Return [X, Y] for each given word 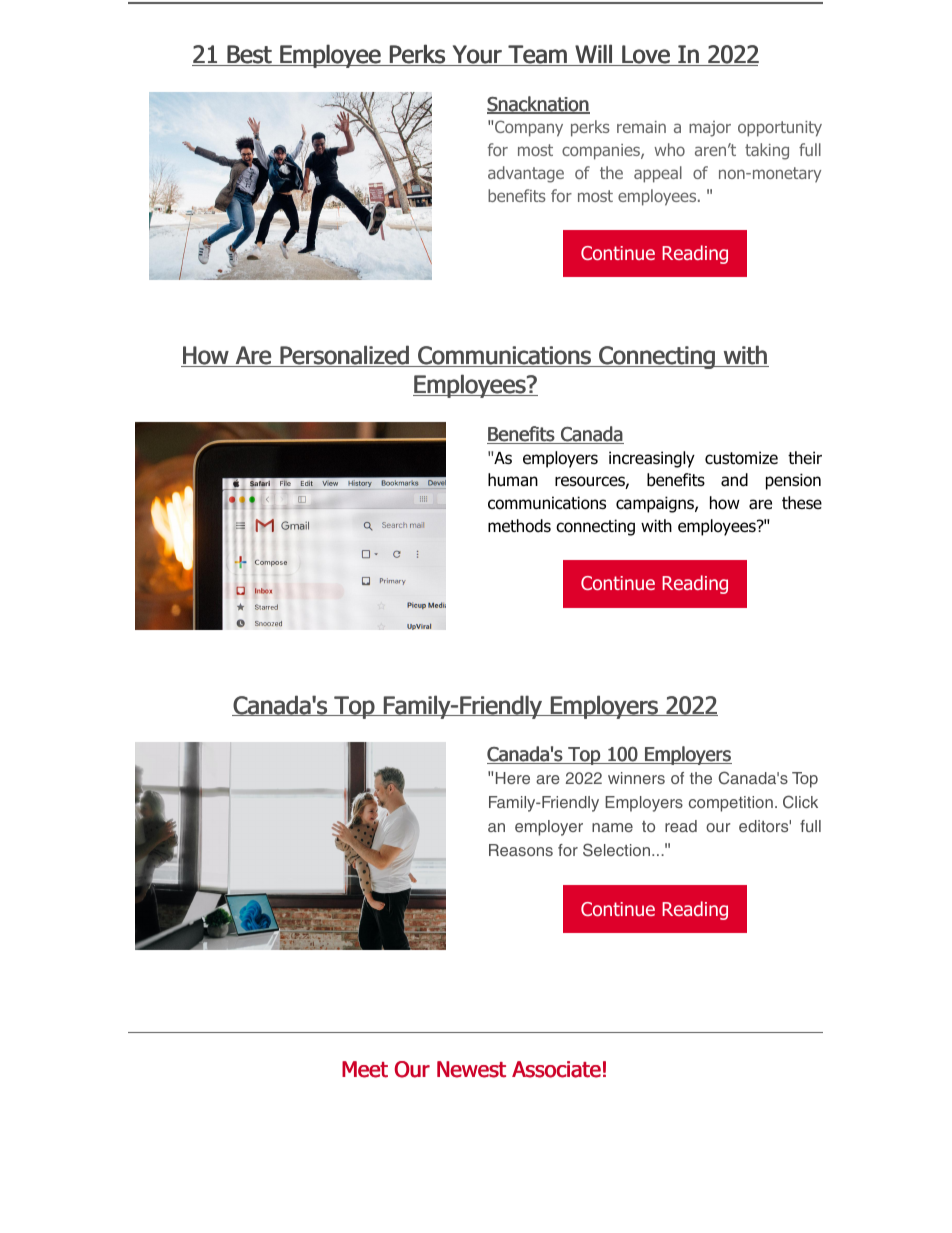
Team [537, 55]
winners [636, 778]
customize [741, 458]
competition [731, 804]
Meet [365, 1069]
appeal [658, 174]
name [612, 827]
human [513, 480]
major [710, 129]
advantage [526, 174]
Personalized [344, 356]
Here [513, 778]
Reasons [521, 850]
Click [800, 802]
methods [519, 526]
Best [249, 55]
